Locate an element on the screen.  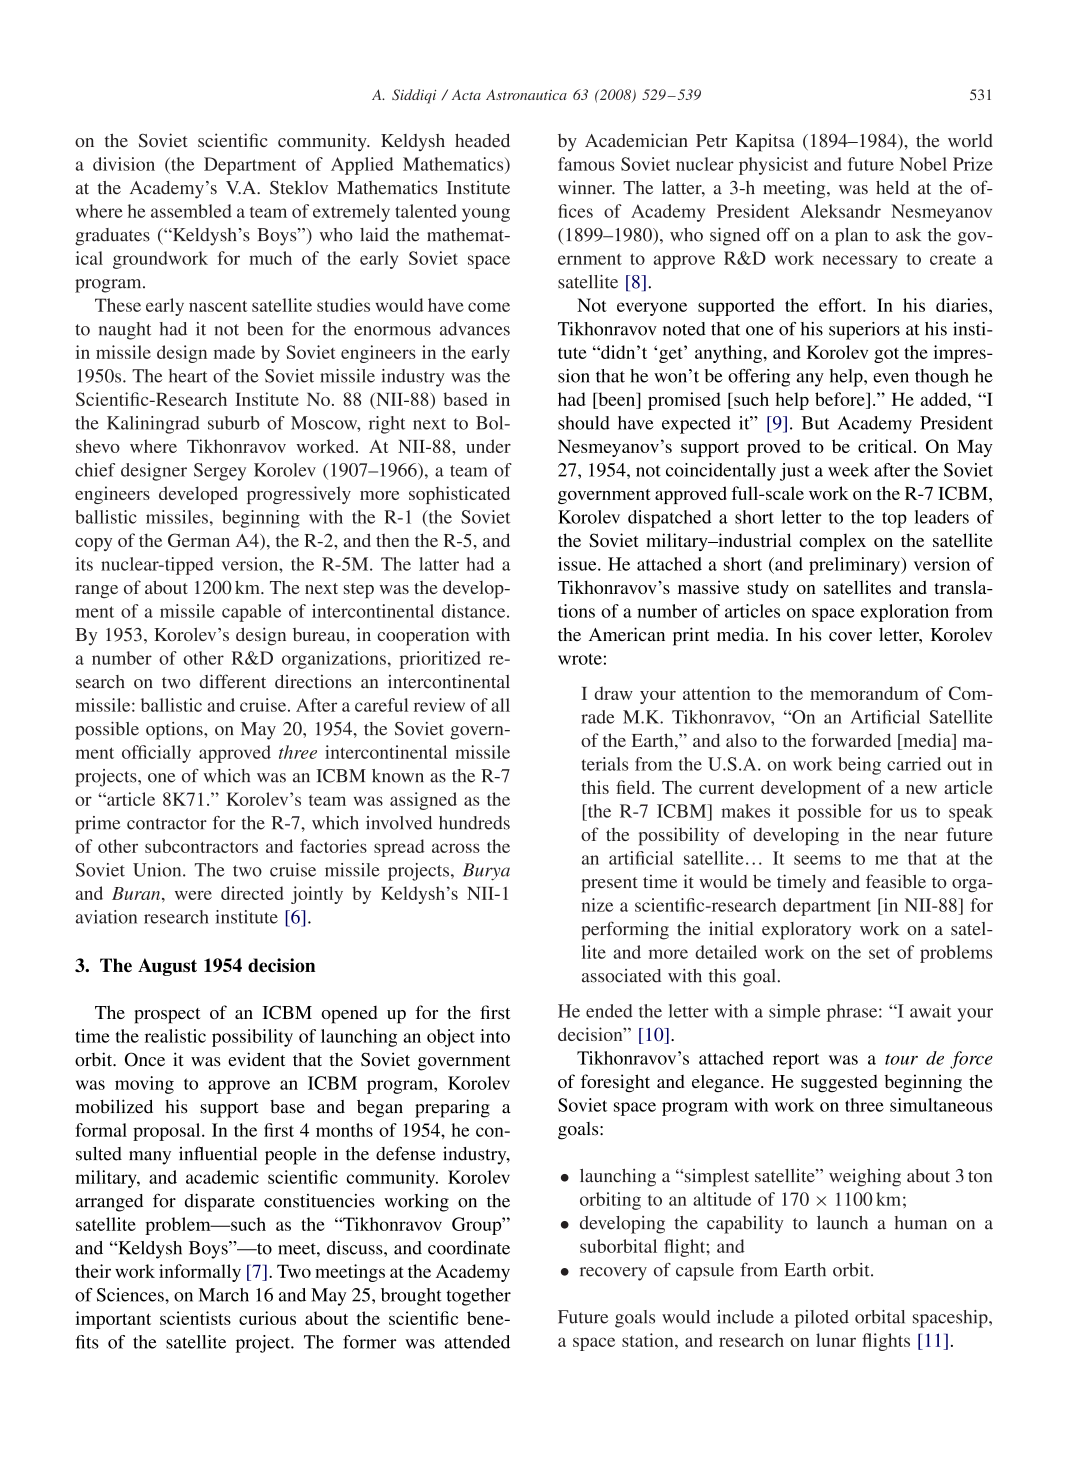
draw is located at coordinates (613, 693).
